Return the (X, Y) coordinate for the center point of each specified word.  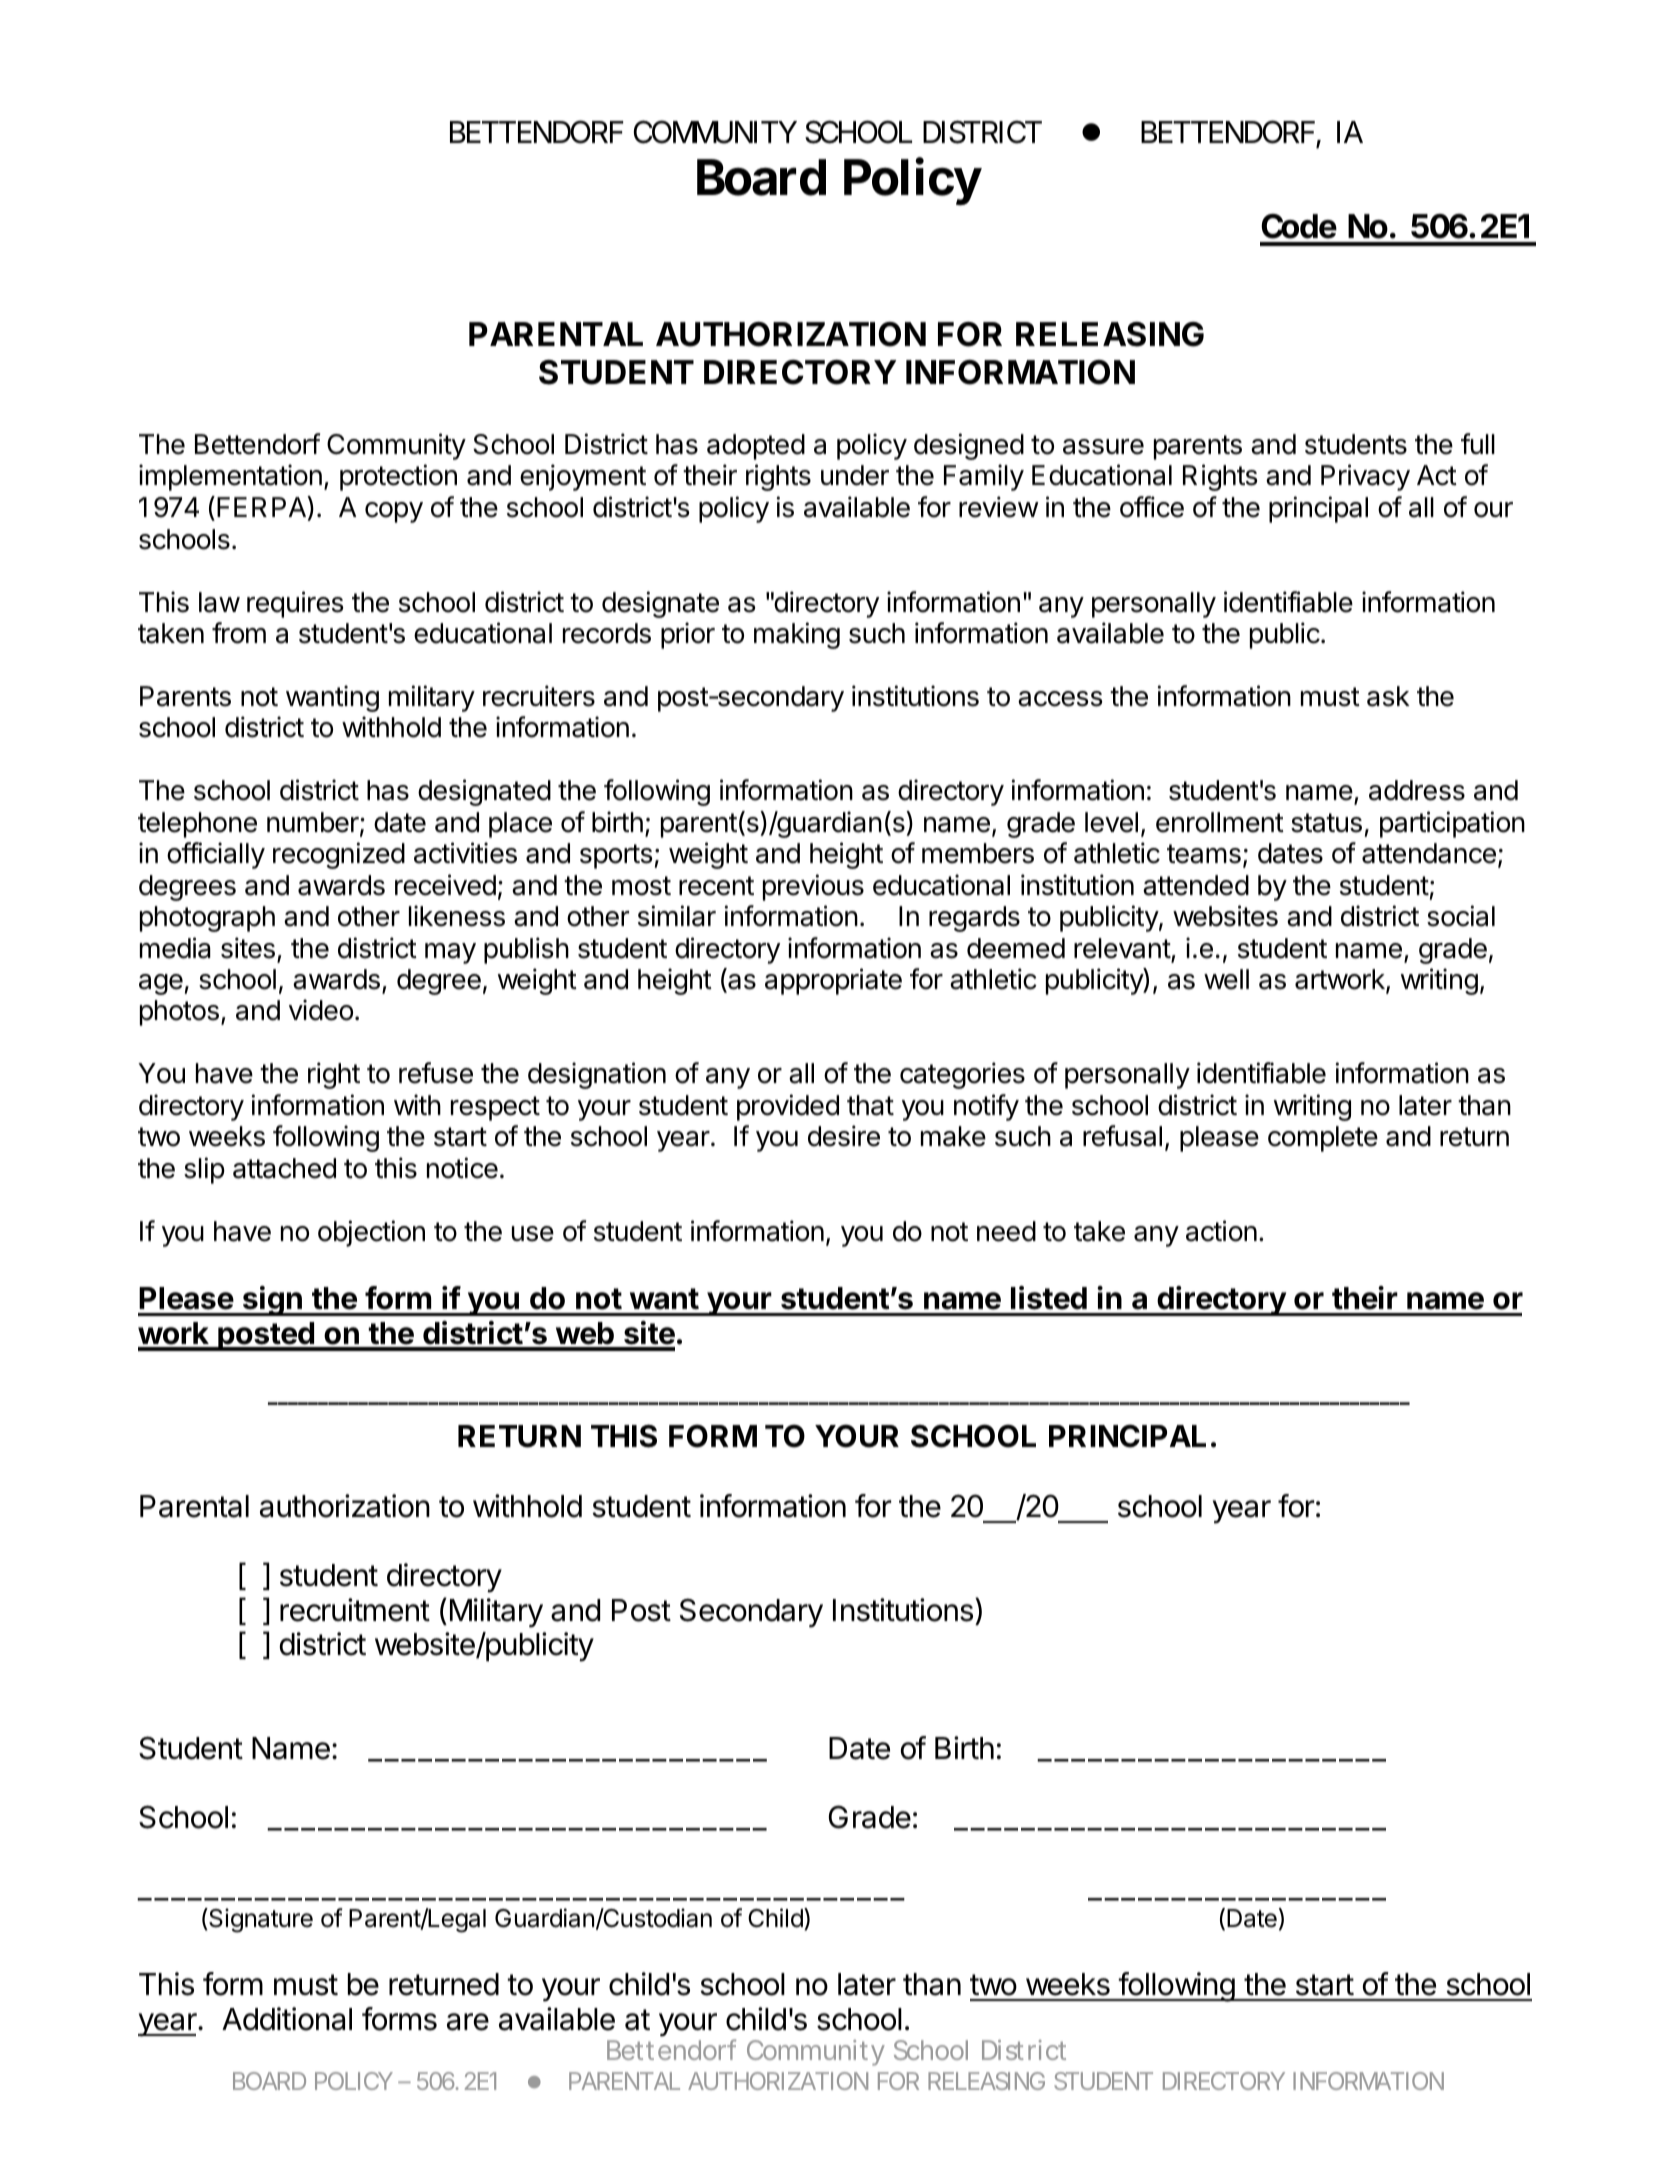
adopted (756, 447)
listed (1049, 1298)
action (1221, 1231)
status (1326, 823)
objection (371, 1233)
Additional (287, 2019)
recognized (339, 855)
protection (398, 477)
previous (813, 887)
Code (1299, 226)
